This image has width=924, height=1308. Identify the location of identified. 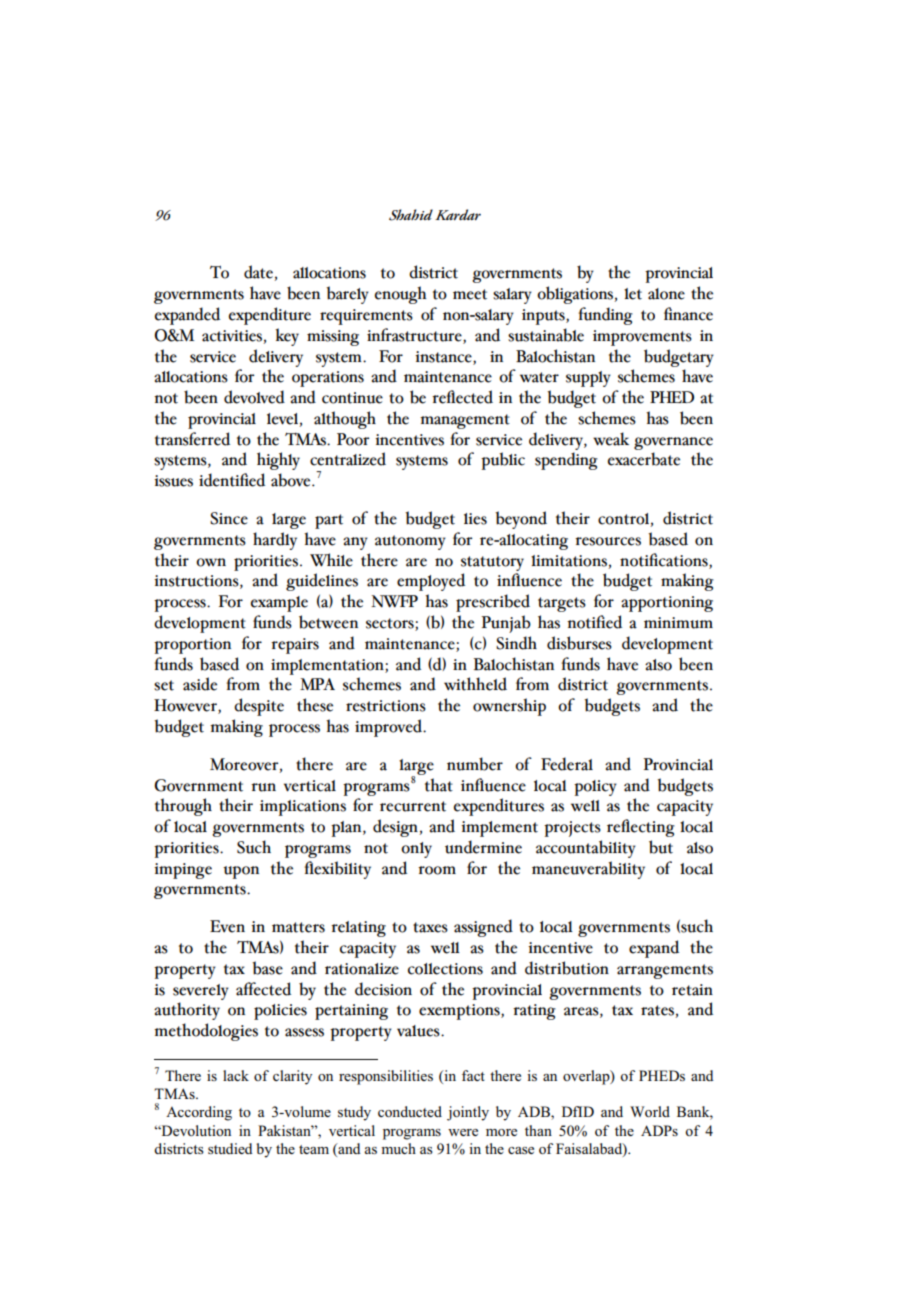
(232, 480).
